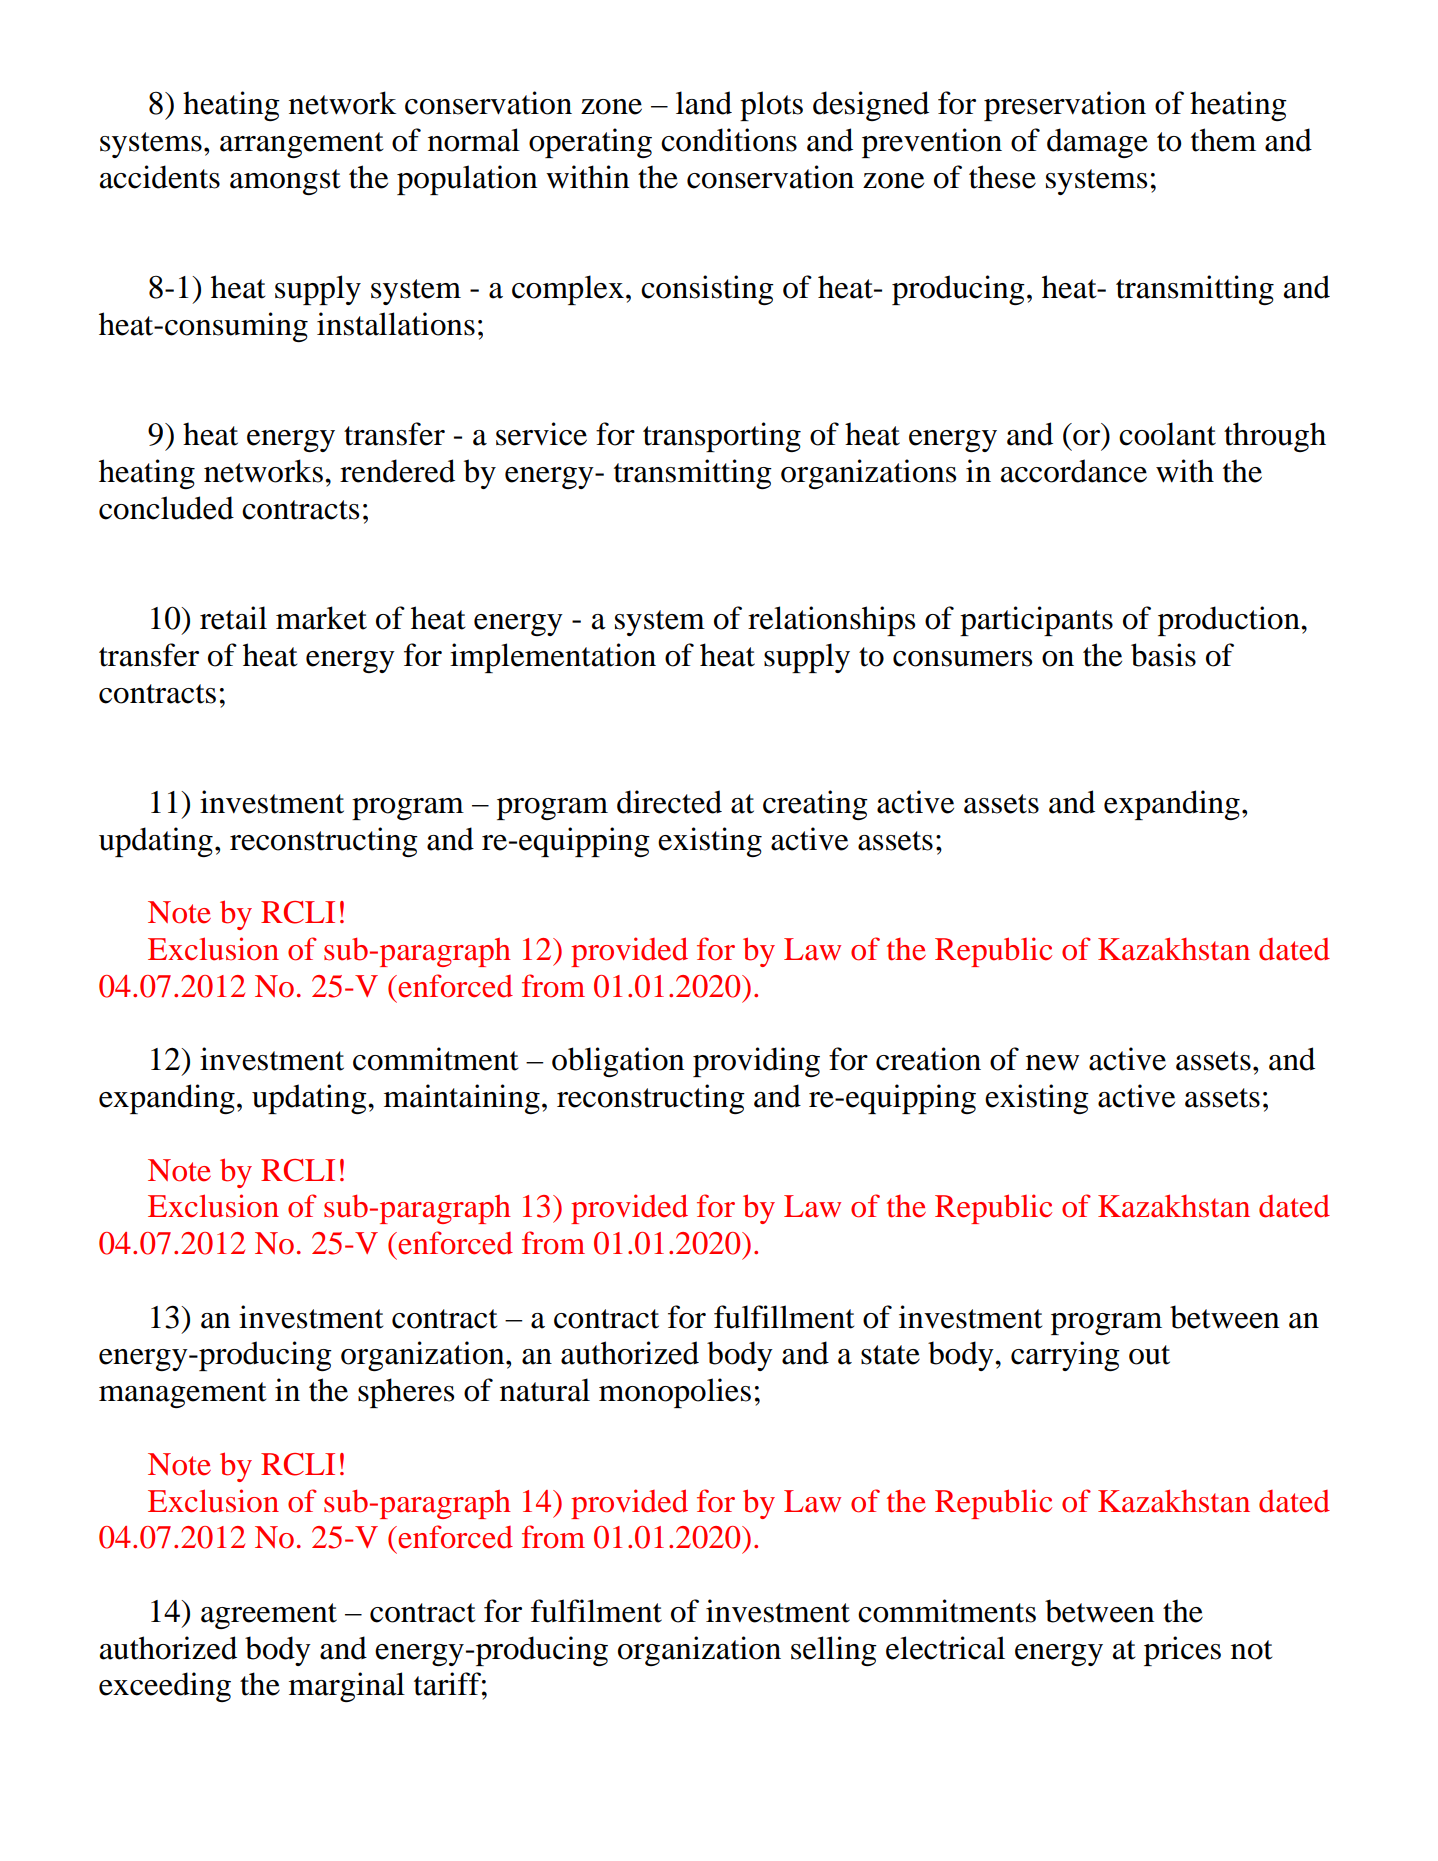 The height and width of the screenshot is (1861, 1438). What do you see at coordinates (1097, 143) in the screenshot?
I see `damage` at bounding box center [1097, 143].
